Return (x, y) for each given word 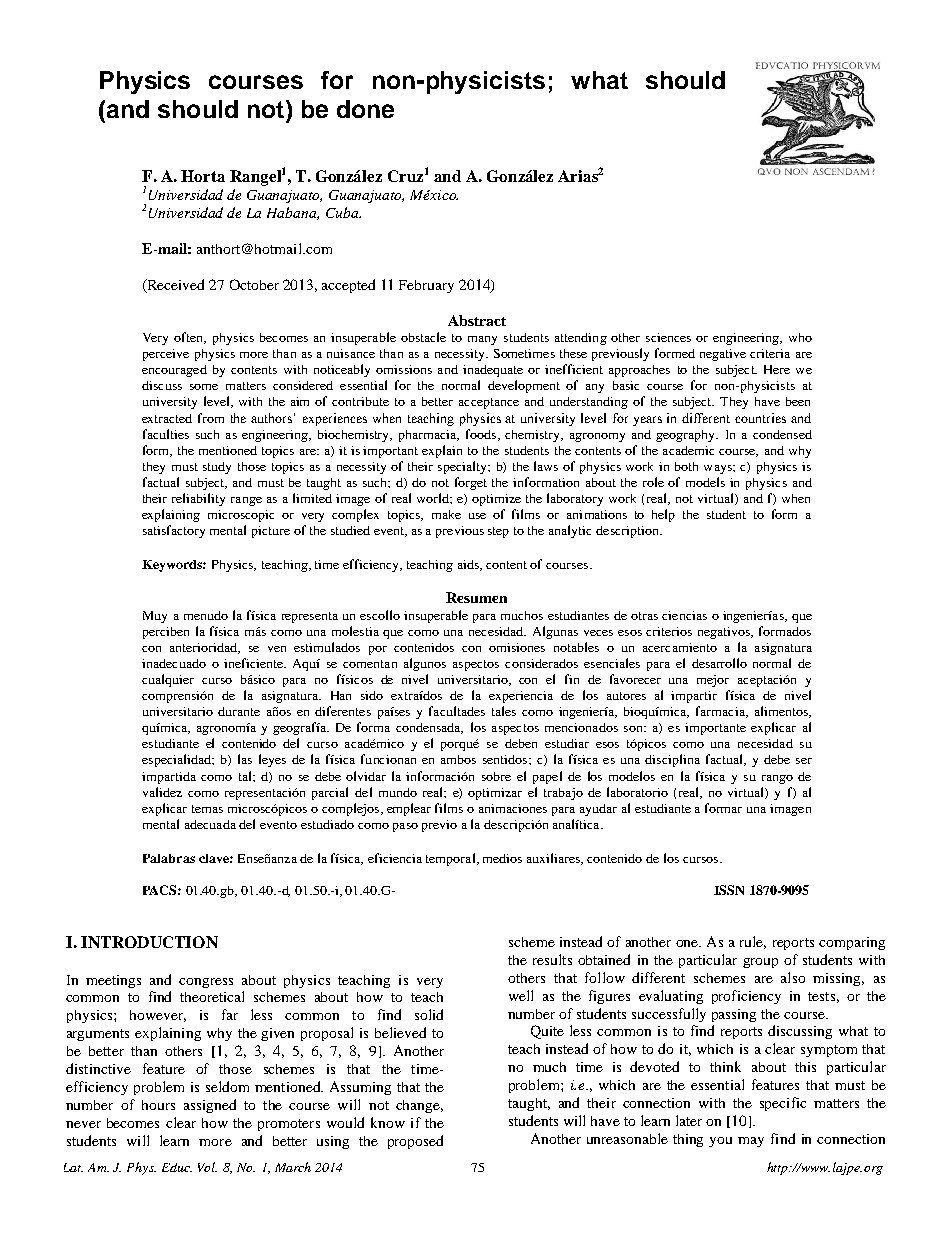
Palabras (169, 858)
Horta (203, 176)
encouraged (174, 371)
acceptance (489, 403)
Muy (155, 617)
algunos (425, 664)
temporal (452, 859)
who (800, 337)
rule (753, 942)
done (365, 109)
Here (777, 369)
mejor (713, 681)
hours (158, 1105)
